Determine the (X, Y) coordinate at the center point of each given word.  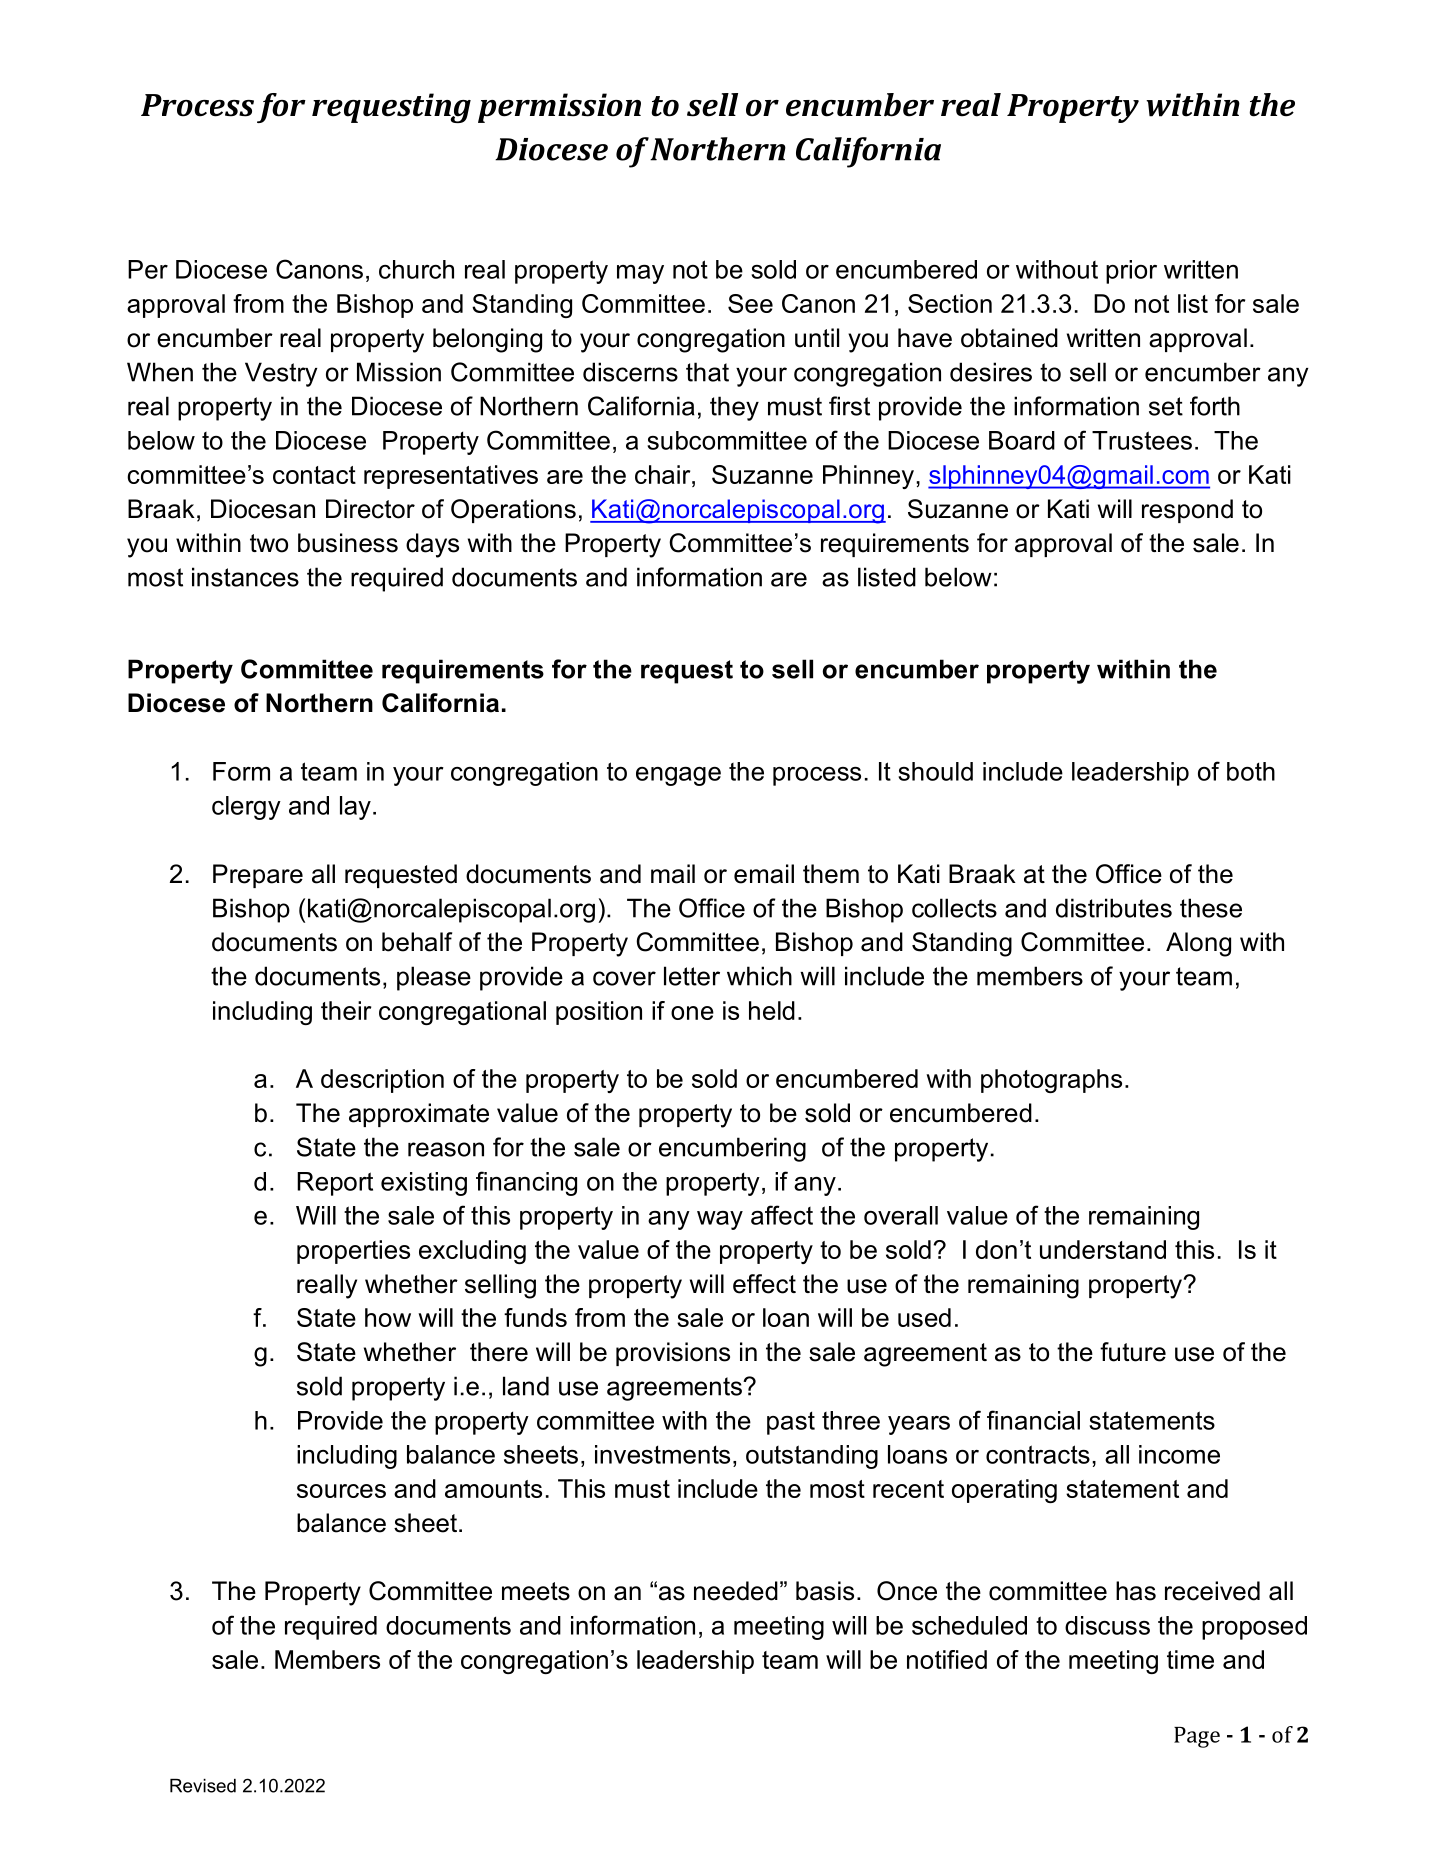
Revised (203, 1786)
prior (1131, 272)
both (1251, 771)
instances (245, 577)
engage (678, 776)
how (388, 1317)
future (1133, 1352)
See (750, 303)
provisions (673, 1354)
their (346, 1010)
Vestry (281, 374)
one (692, 1013)
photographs (1051, 1081)
